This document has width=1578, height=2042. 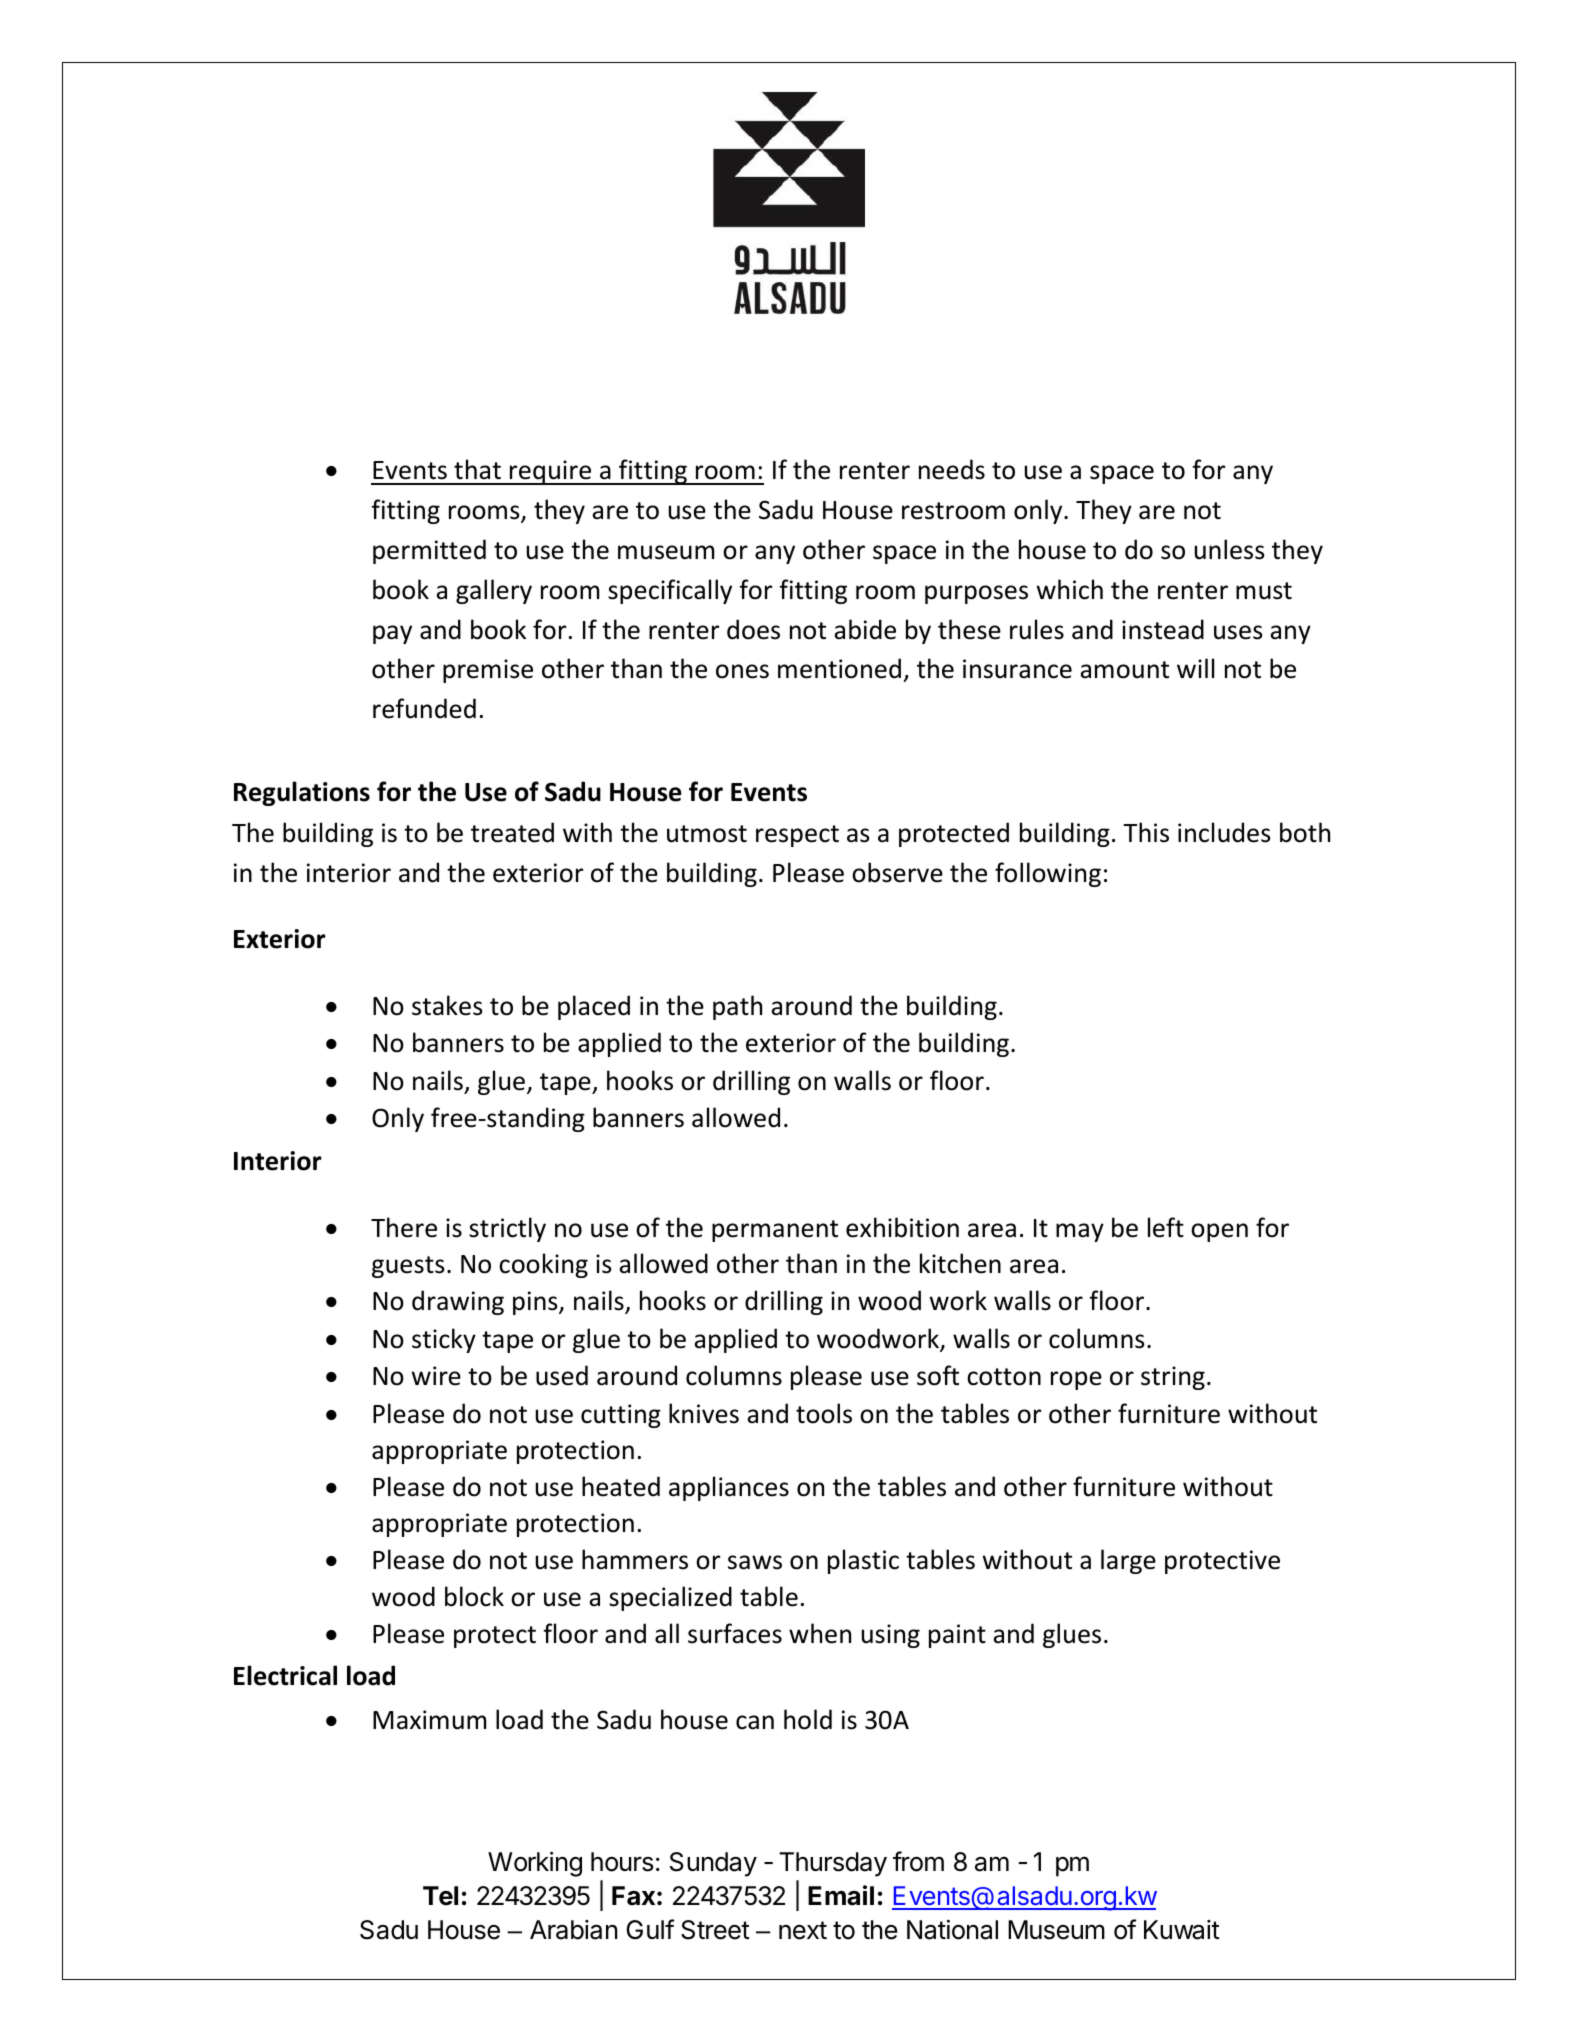 What do you see at coordinates (440, 1896) in the document?
I see `Tel` at bounding box center [440, 1896].
